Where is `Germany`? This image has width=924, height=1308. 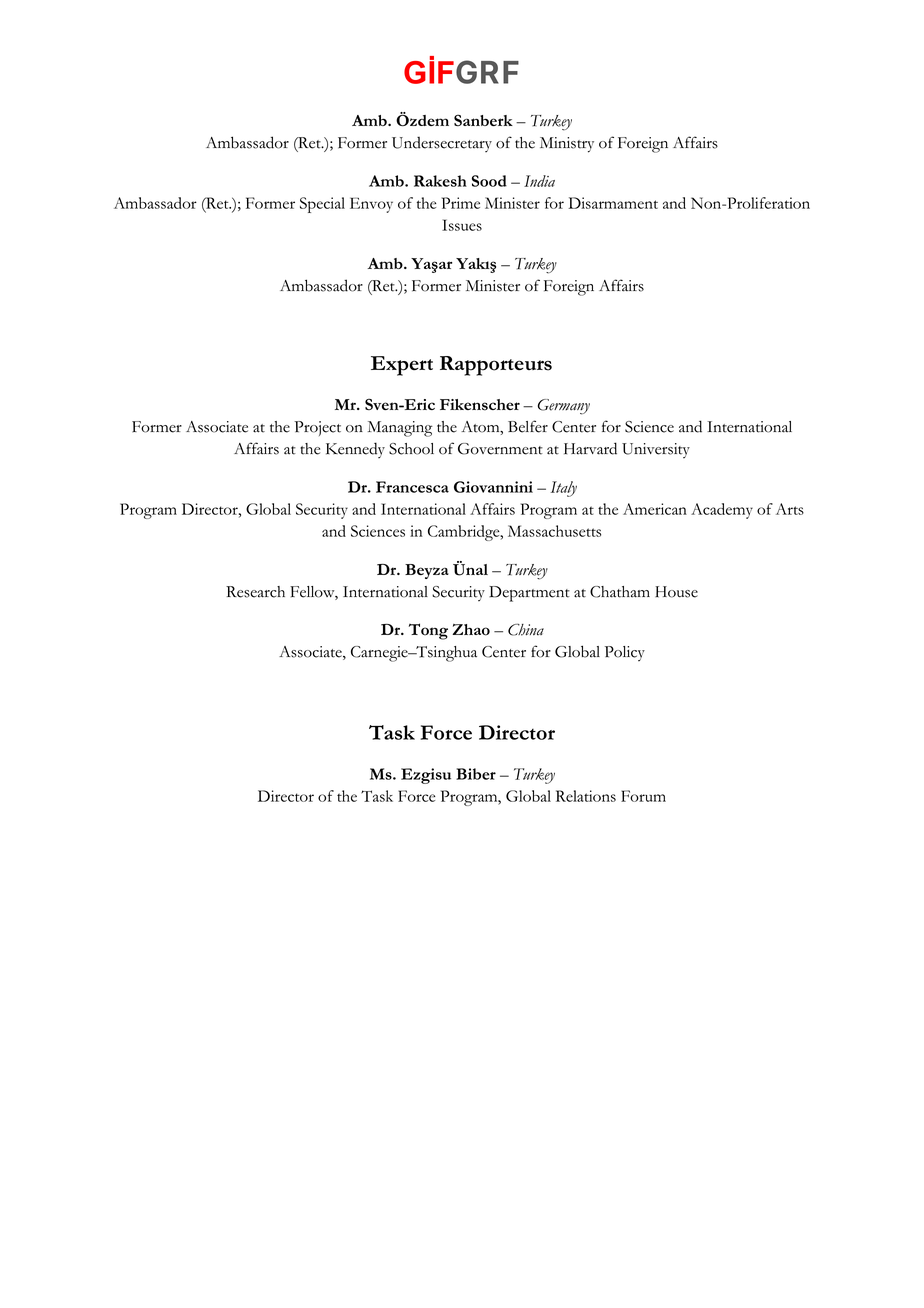
Germany is located at coordinates (564, 407).
